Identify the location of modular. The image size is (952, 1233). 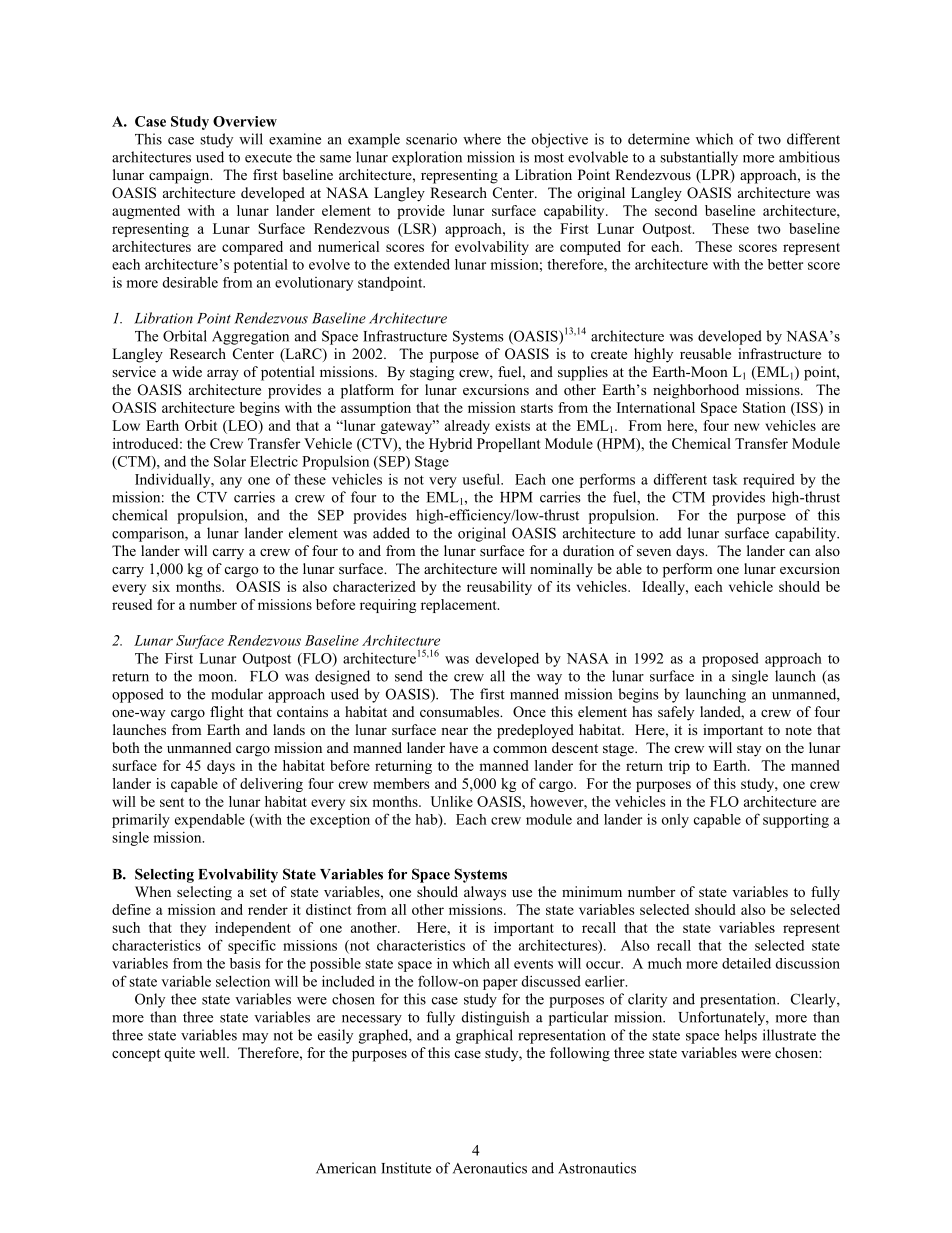
(237, 694).
